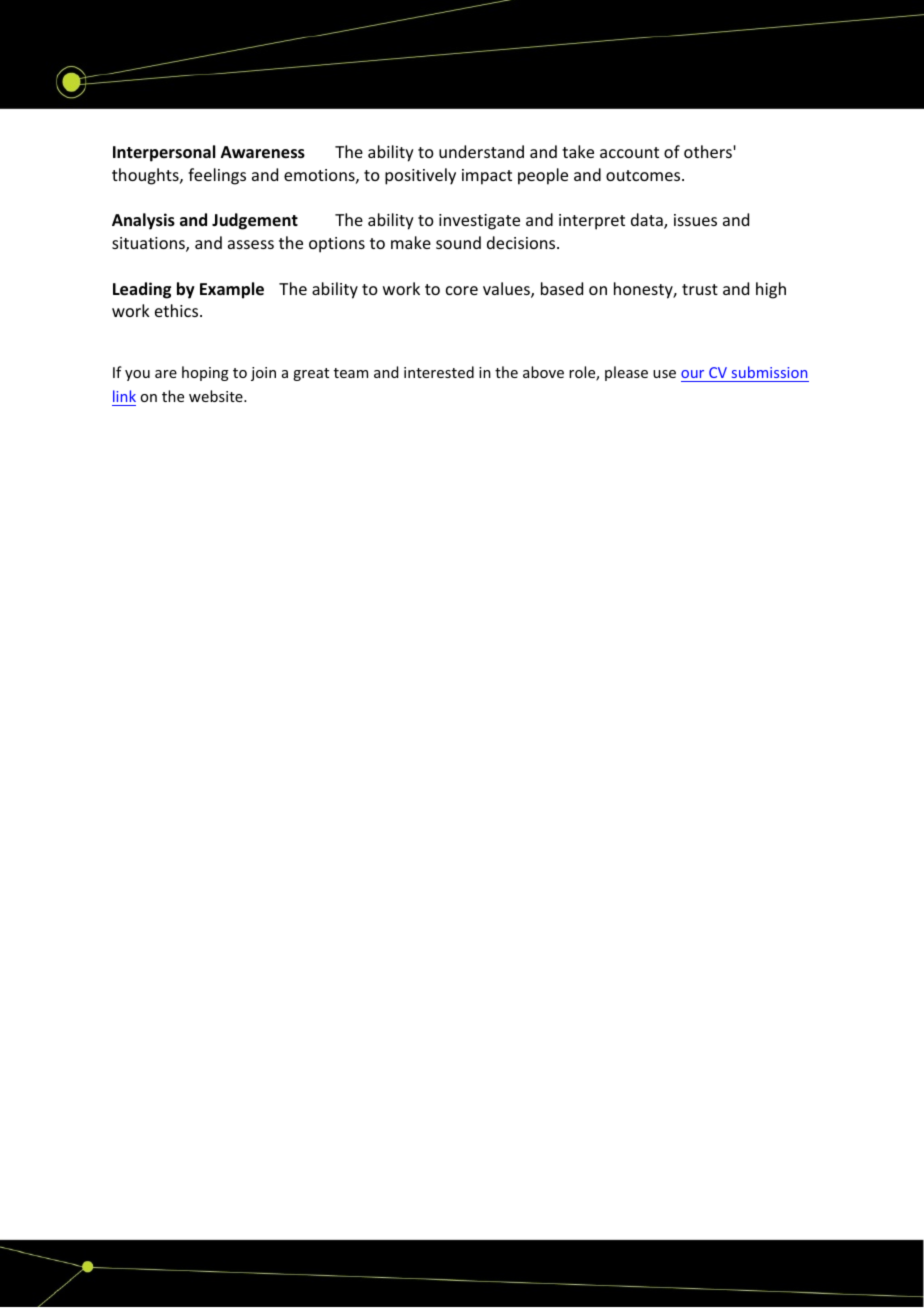 Image resolution: width=924 pixels, height=1308 pixels. What do you see at coordinates (700, 289) in the screenshot?
I see `trust` at bounding box center [700, 289].
